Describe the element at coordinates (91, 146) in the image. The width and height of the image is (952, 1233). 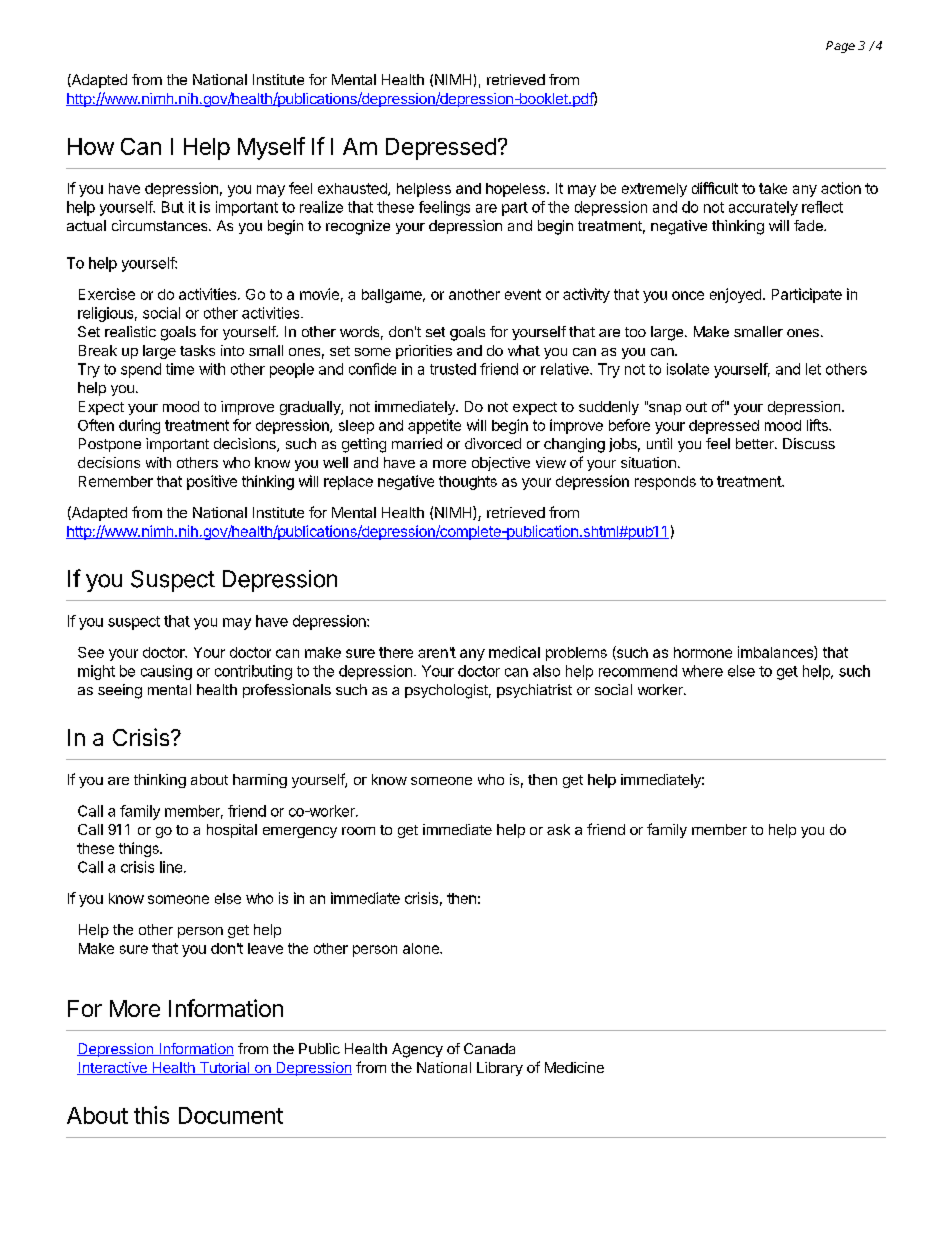
I see `How` at that location.
